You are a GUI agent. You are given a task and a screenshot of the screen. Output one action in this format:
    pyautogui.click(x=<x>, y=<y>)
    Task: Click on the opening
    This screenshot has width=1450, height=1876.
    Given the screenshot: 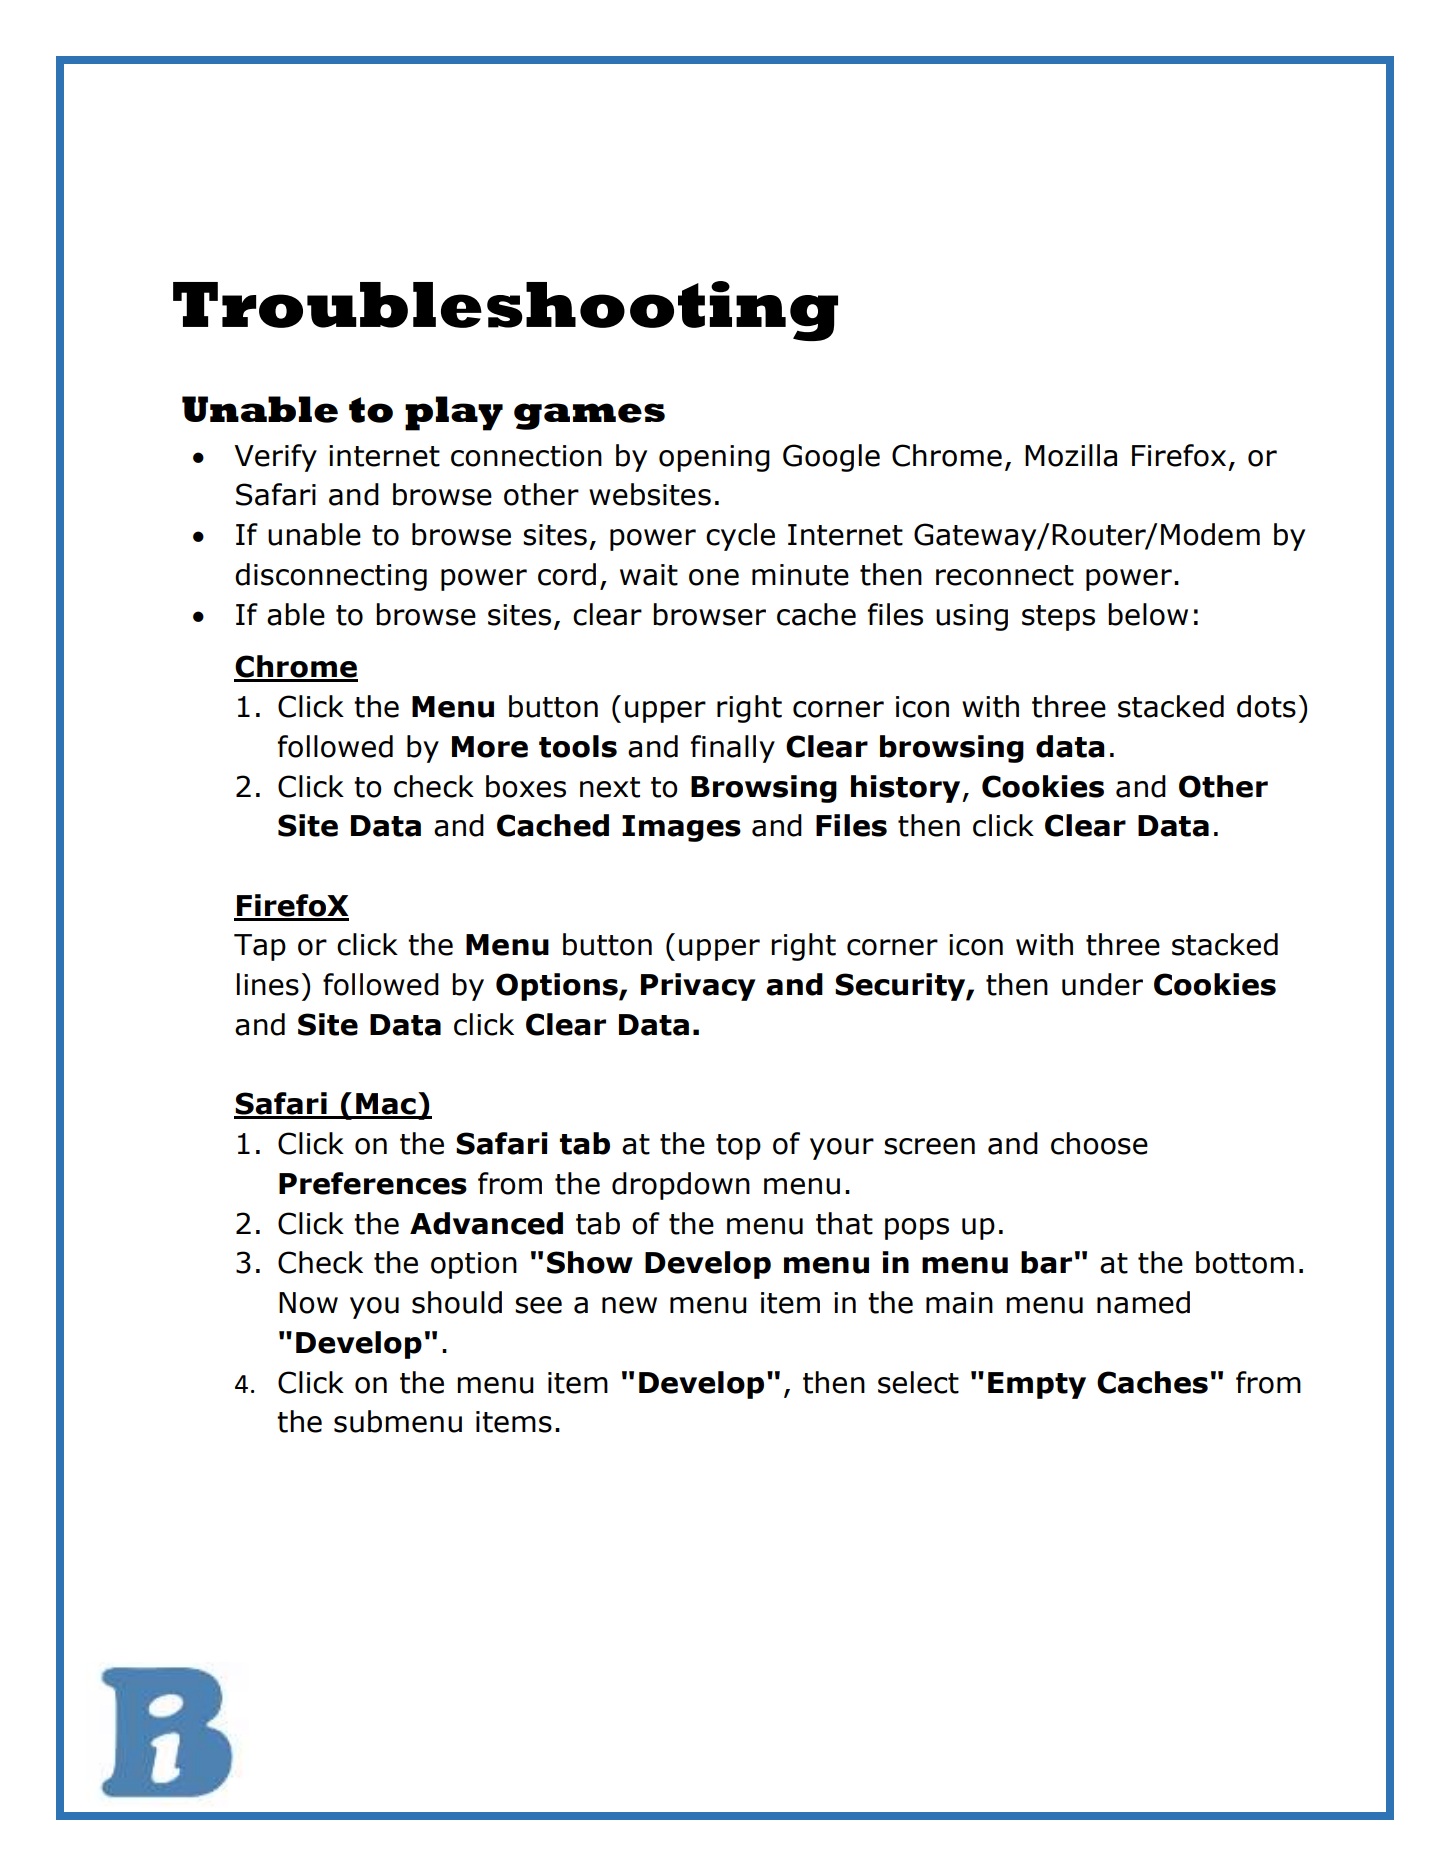 What is the action you would take?
    pyautogui.click(x=714, y=458)
